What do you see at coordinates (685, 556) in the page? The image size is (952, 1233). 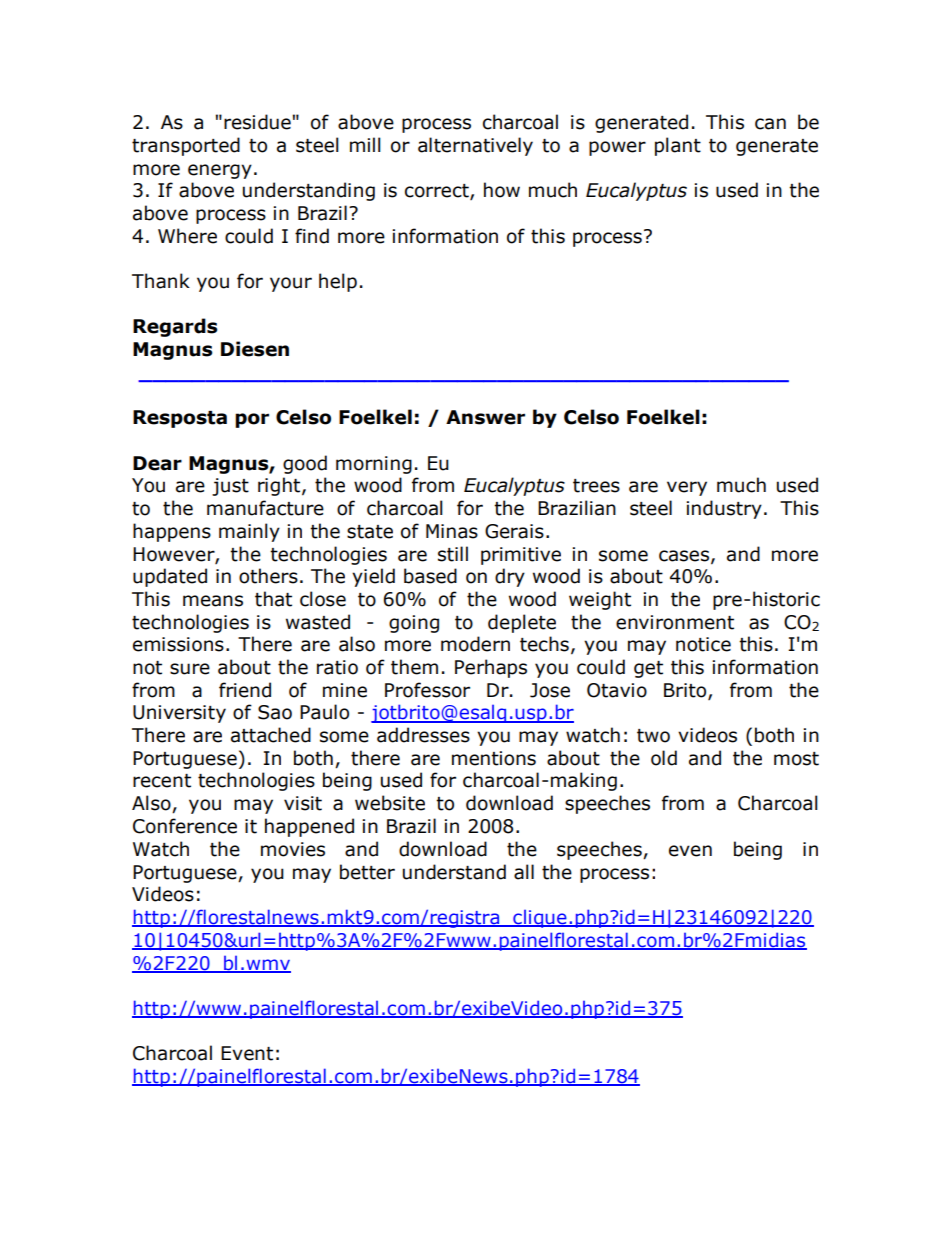 I see `cases` at bounding box center [685, 556].
